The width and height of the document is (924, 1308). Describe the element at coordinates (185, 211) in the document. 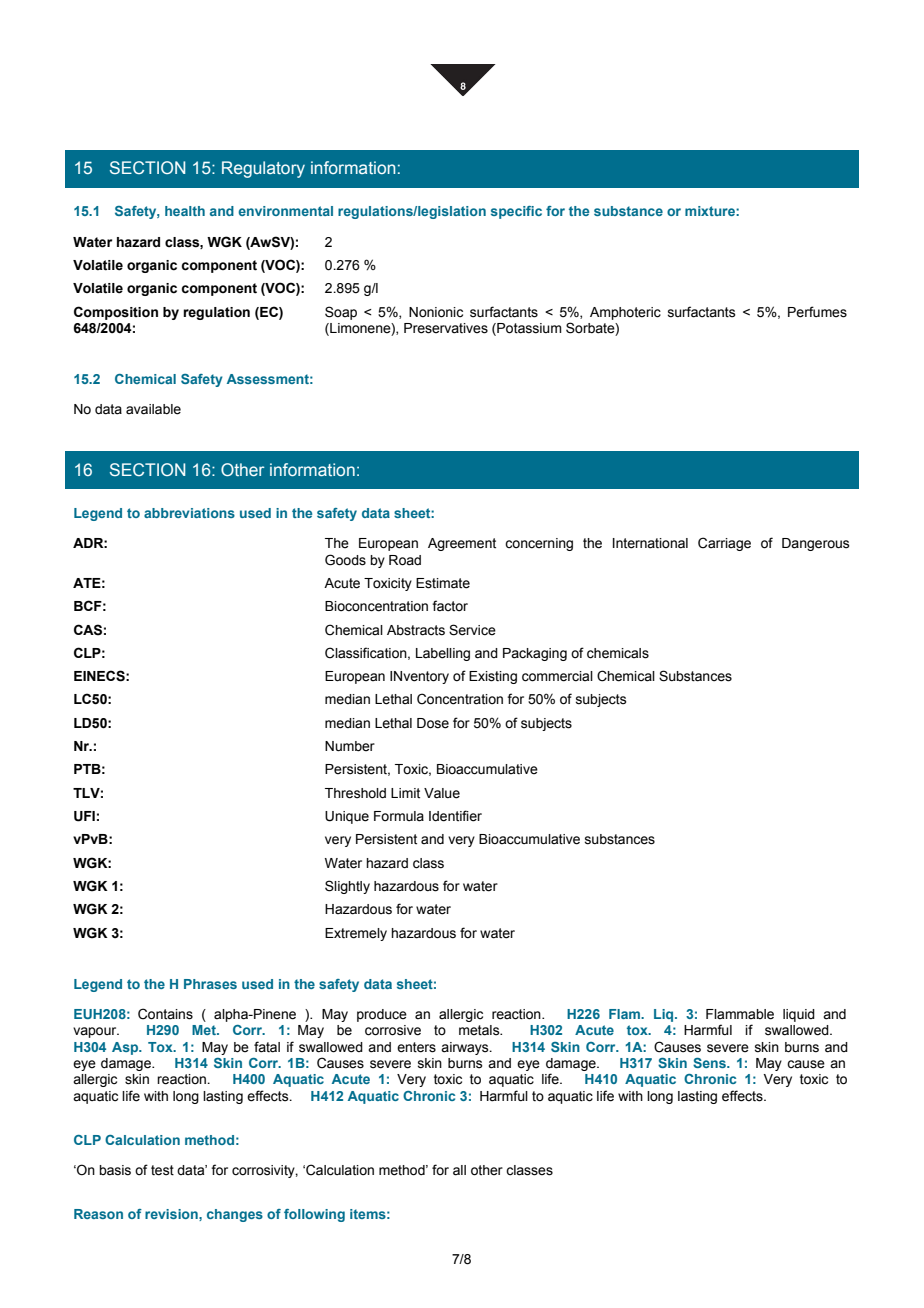

I see `health` at that location.
